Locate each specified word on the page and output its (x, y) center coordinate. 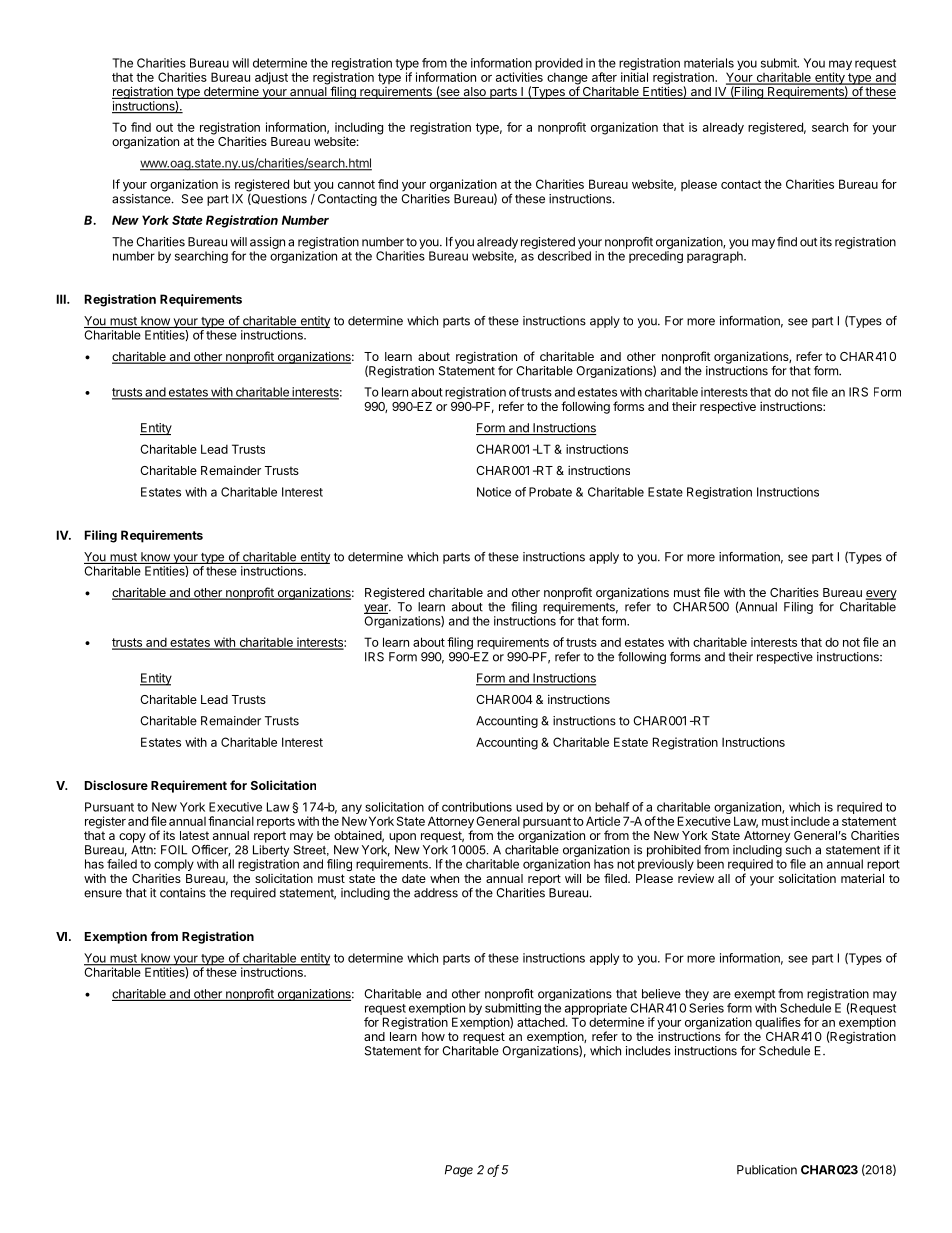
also (474, 93)
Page (459, 1171)
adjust (271, 78)
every (881, 595)
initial (634, 77)
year (377, 609)
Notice (494, 492)
